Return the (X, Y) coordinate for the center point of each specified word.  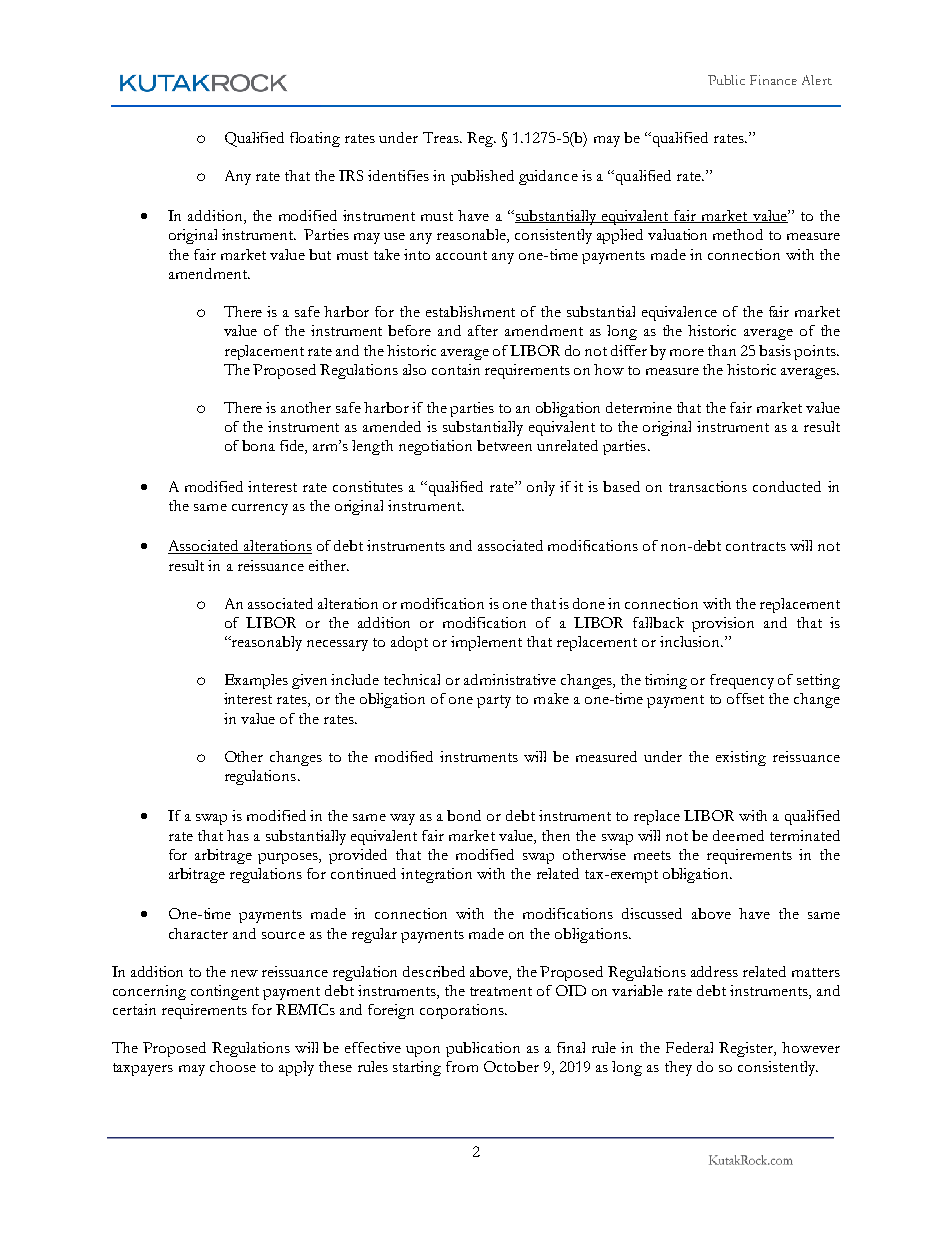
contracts (756, 546)
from (462, 1066)
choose (233, 1066)
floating (315, 139)
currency (260, 509)
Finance (773, 80)
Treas (442, 137)
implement (486, 643)
